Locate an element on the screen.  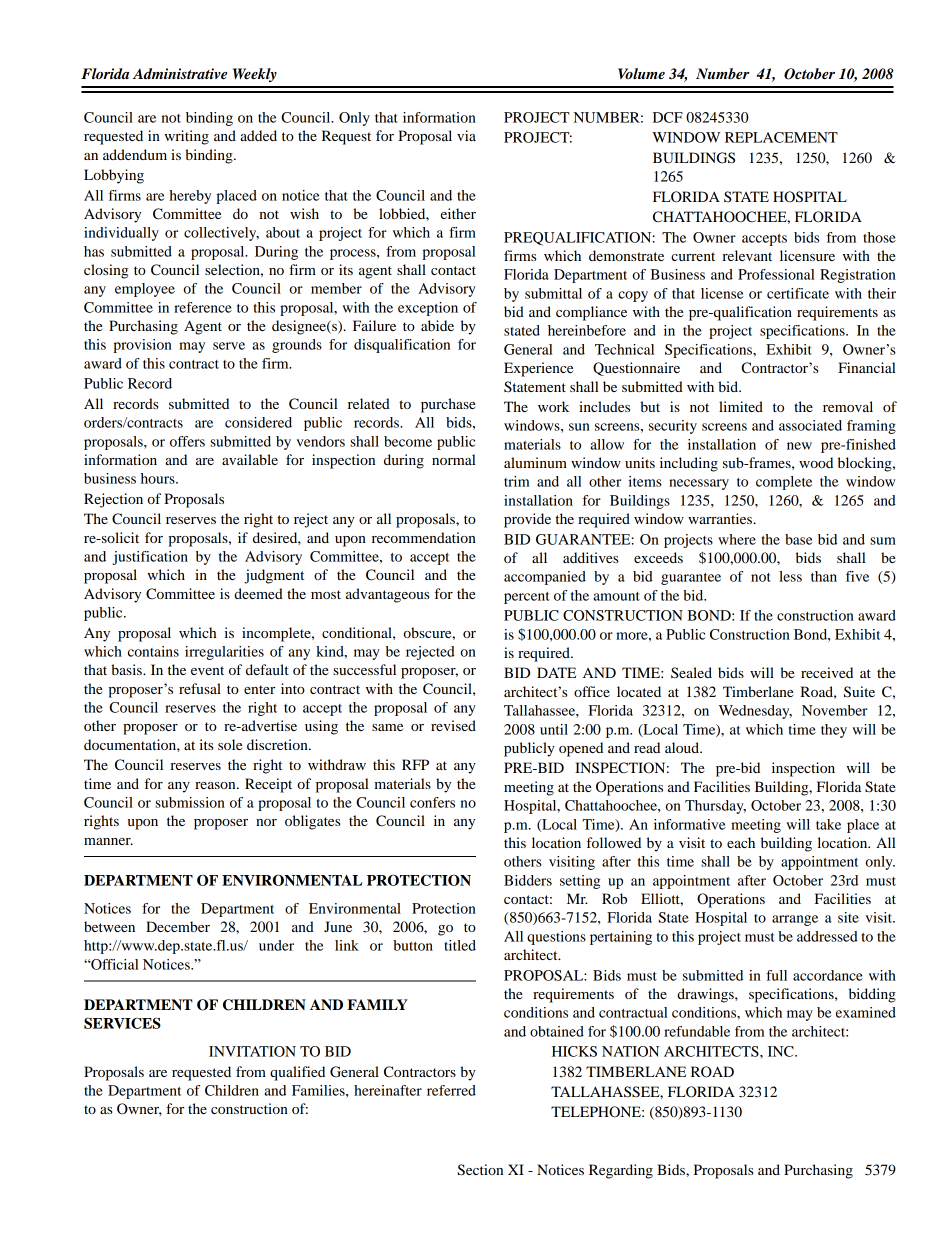
DCF is located at coordinates (668, 117).
